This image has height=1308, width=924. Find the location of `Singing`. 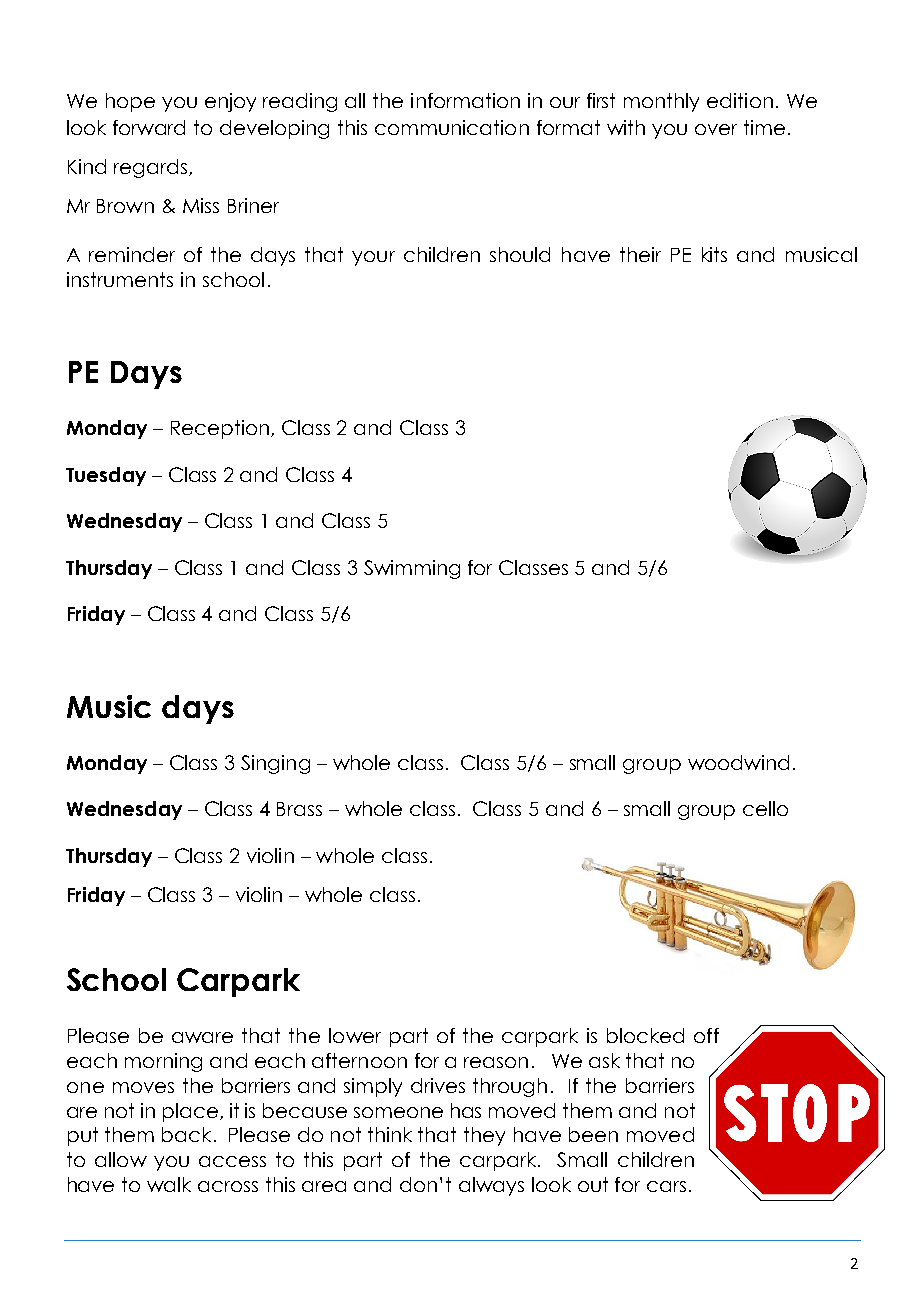

Singing is located at coordinates (275, 764).
